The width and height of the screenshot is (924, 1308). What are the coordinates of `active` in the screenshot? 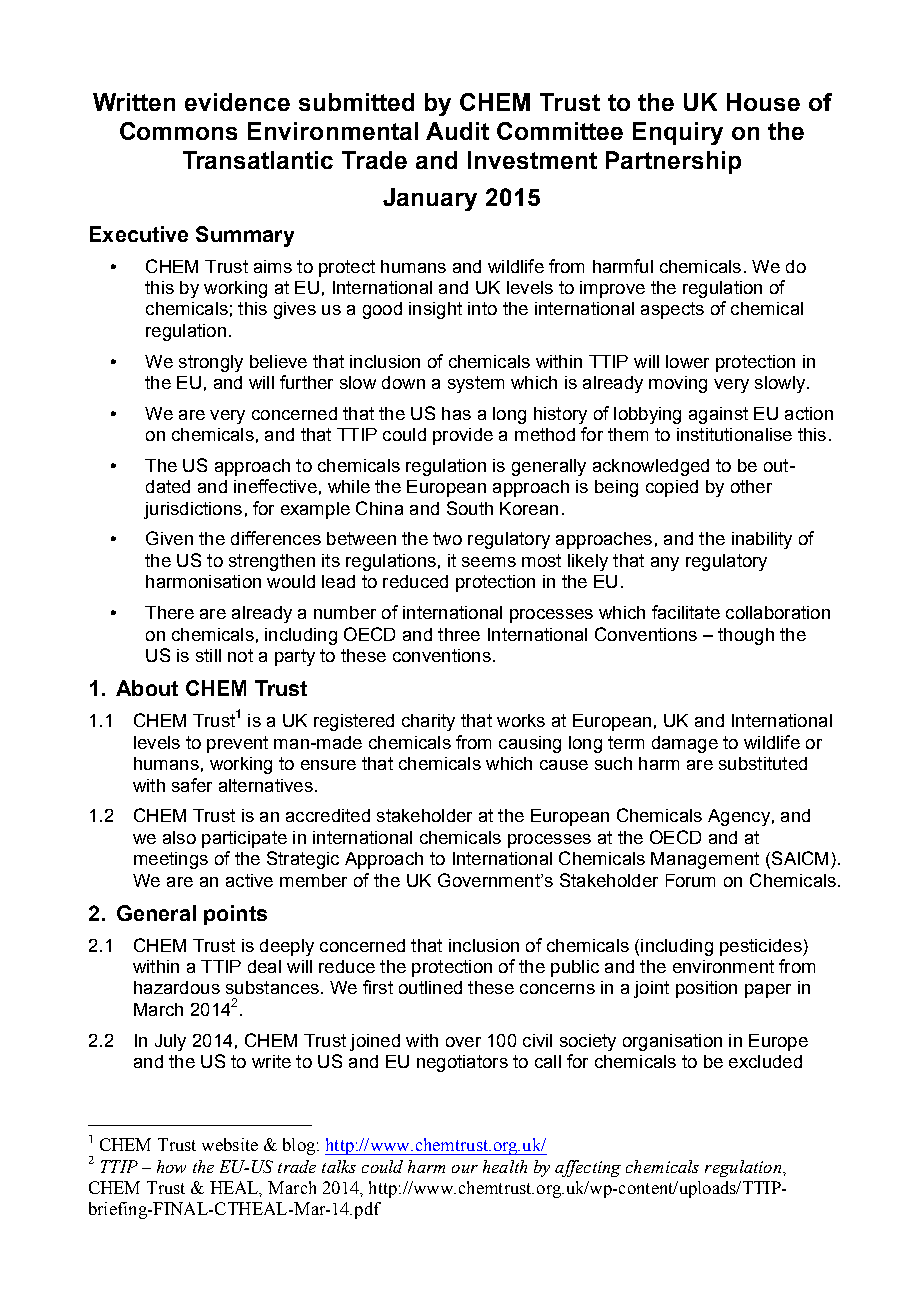 It's located at (249, 880).
